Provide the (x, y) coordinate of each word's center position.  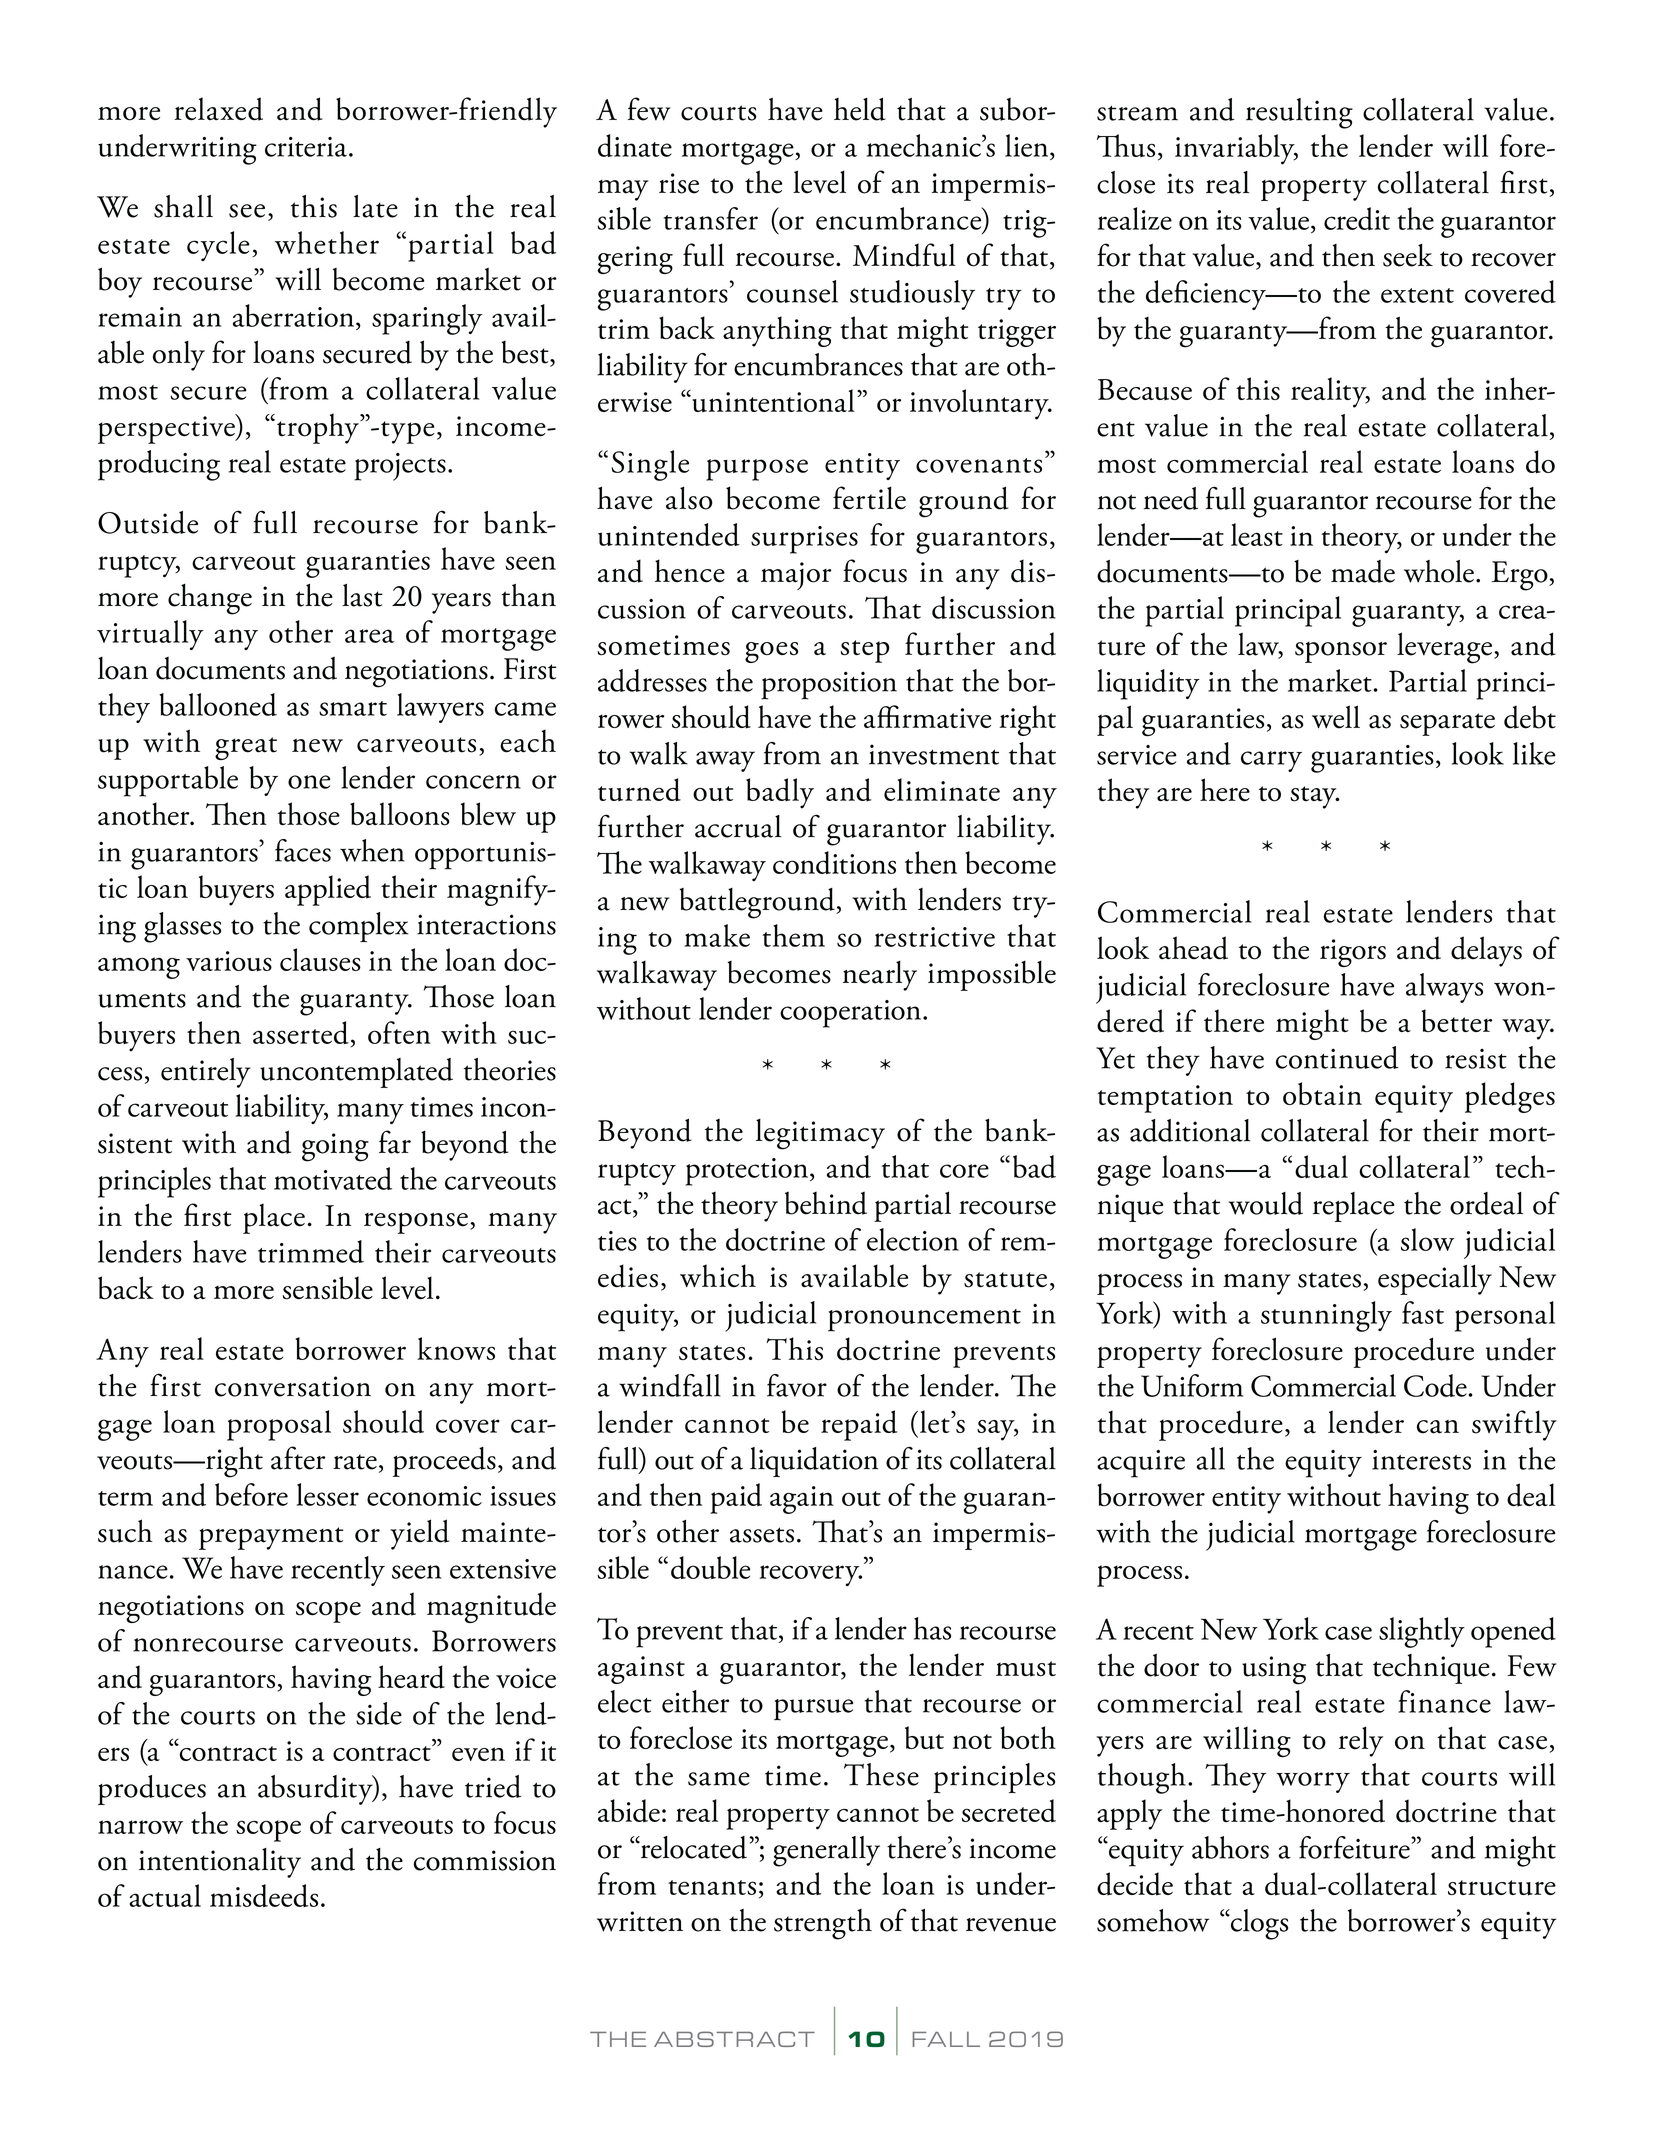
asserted (302, 1034)
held (860, 109)
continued (1337, 1057)
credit (1357, 218)
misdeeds (264, 1895)
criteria (306, 147)
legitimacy (820, 1134)
